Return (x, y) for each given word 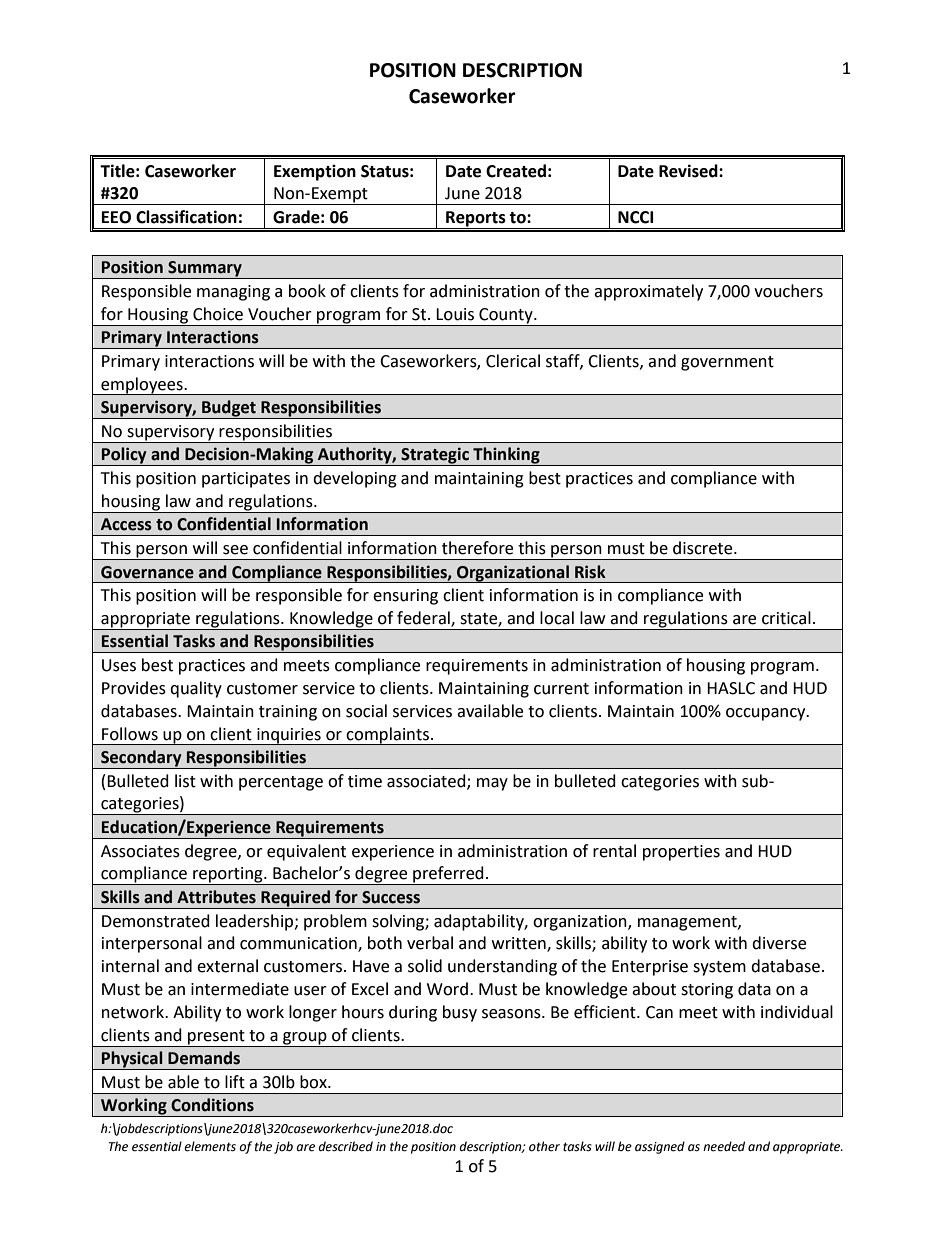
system (719, 968)
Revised (689, 171)
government (727, 363)
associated (427, 781)
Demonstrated (156, 921)
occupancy (767, 714)
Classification (186, 217)
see (235, 550)
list (185, 781)
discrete (704, 548)
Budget (229, 409)
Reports (476, 220)
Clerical (513, 361)
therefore (477, 548)
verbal (430, 943)
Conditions (212, 1105)
